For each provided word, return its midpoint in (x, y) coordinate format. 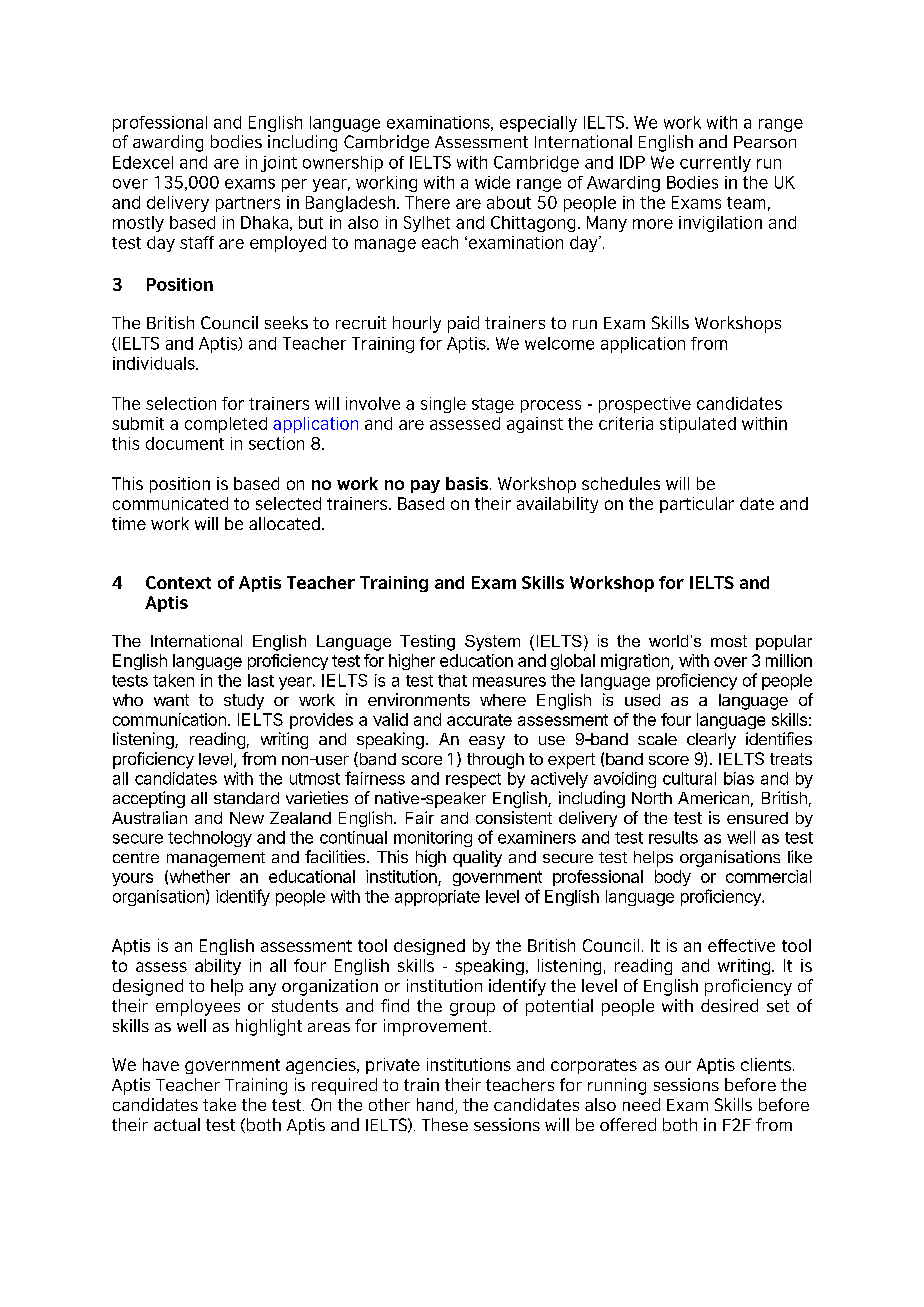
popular (784, 642)
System (492, 643)
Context (178, 582)
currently (715, 164)
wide (492, 182)
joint (279, 164)
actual (177, 1124)
